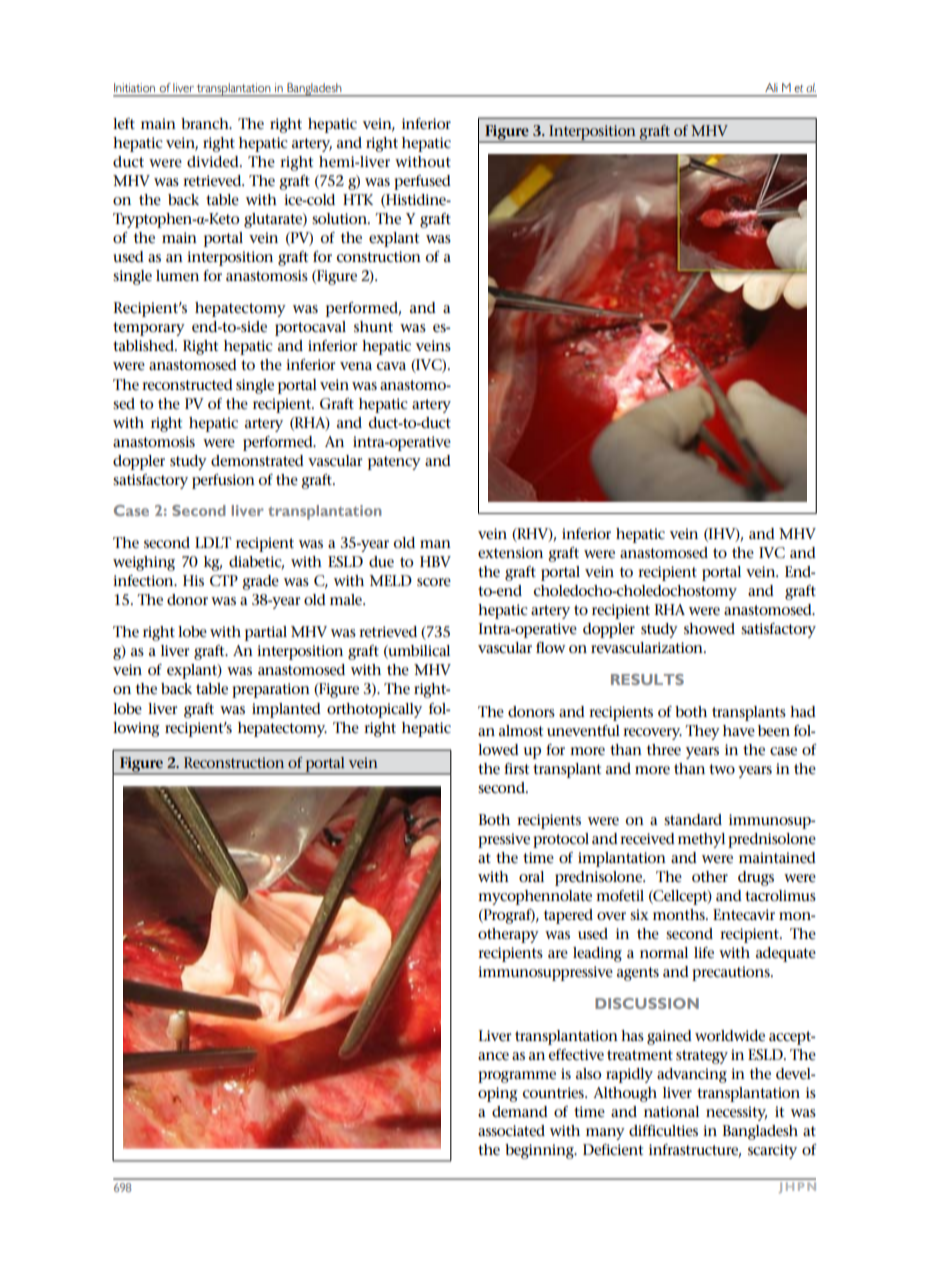  Describe the element at coordinates (394, 463) in the image. I see `patency` at that location.
